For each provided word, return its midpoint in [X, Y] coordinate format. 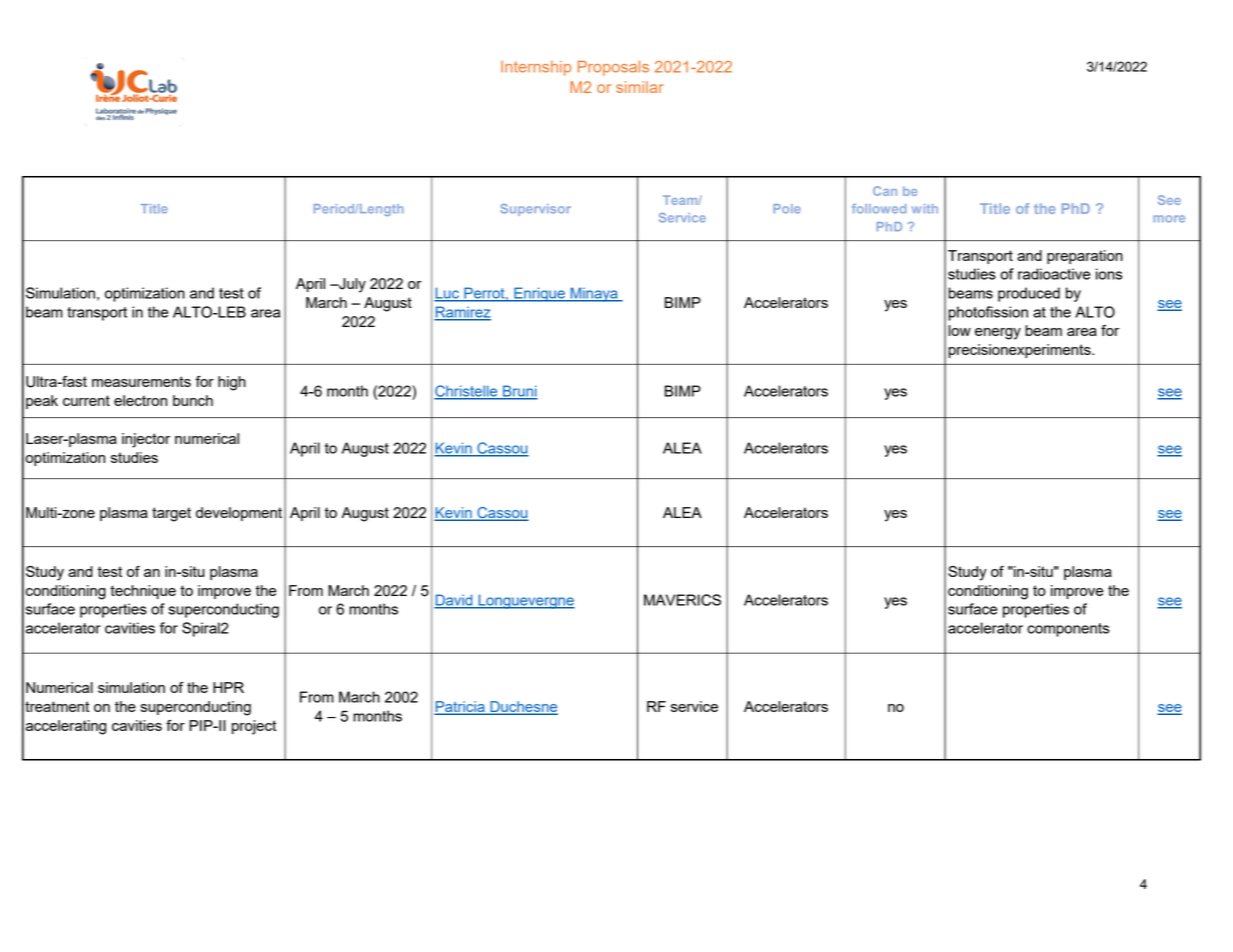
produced [1029, 294]
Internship [536, 68]
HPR [228, 687]
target [171, 514]
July [351, 285]
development [239, 514]
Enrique [539, 294]
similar [640, 87]
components [1068, 630]
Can [885, 191]
